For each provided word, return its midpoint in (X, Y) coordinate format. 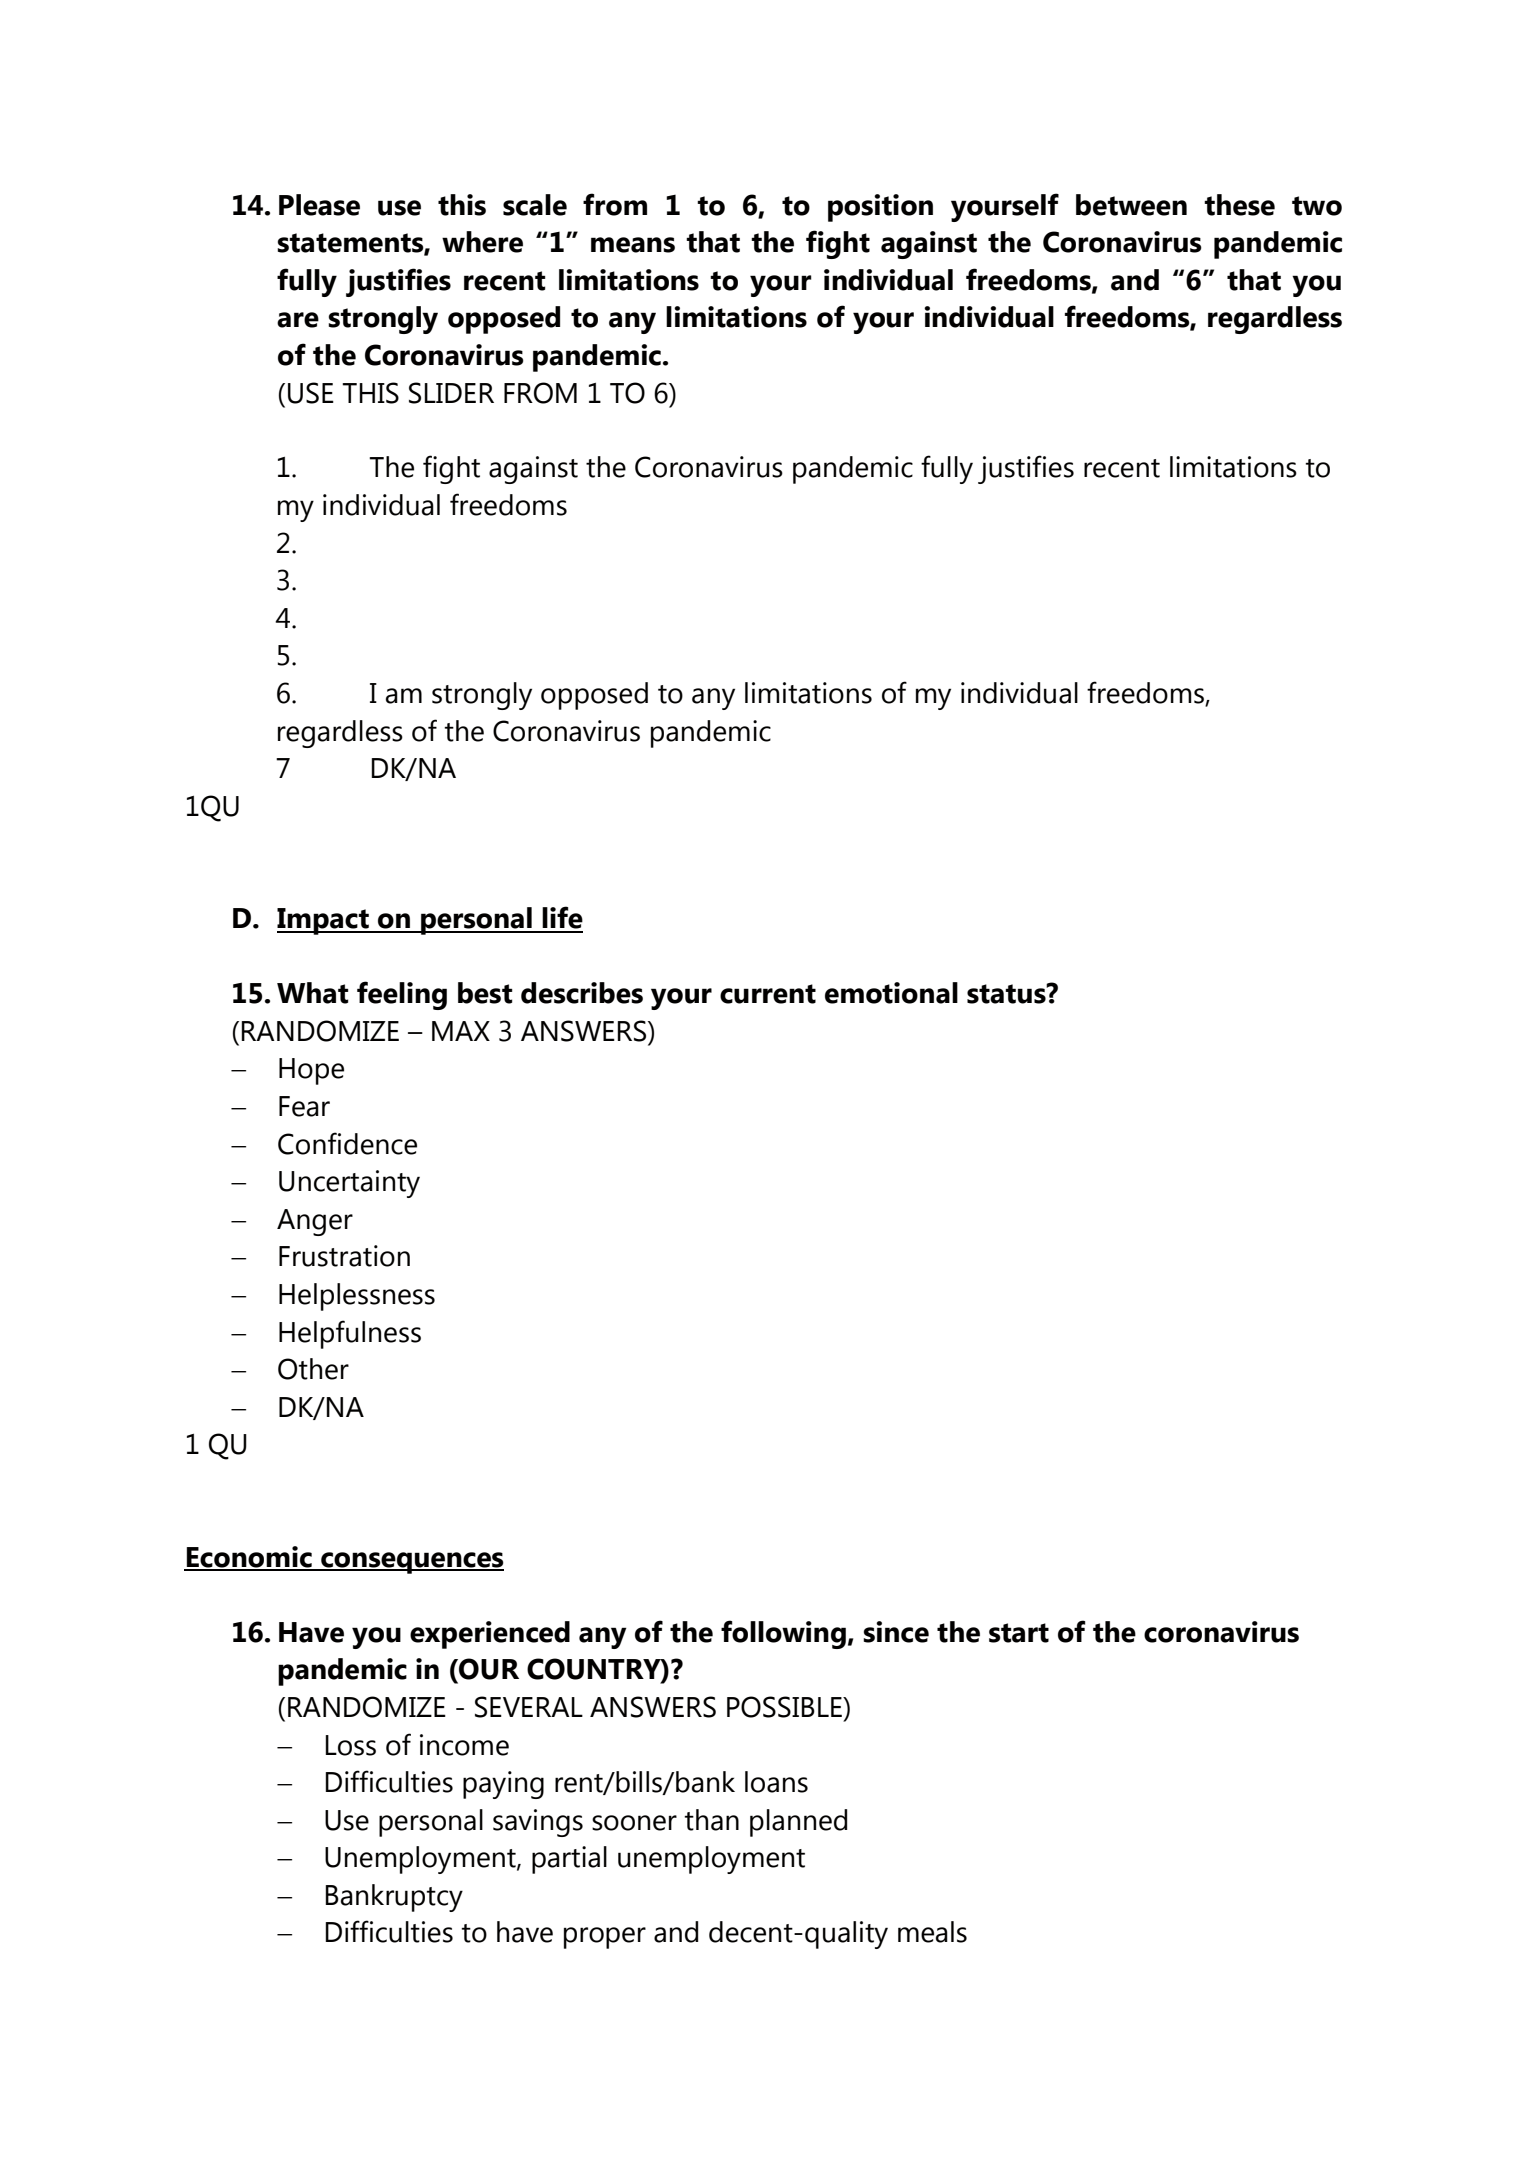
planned (798, 1823)
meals (932, 1932)
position (880, 208)
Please (319, 205)
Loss (351, 1745)
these (1239, 205)
